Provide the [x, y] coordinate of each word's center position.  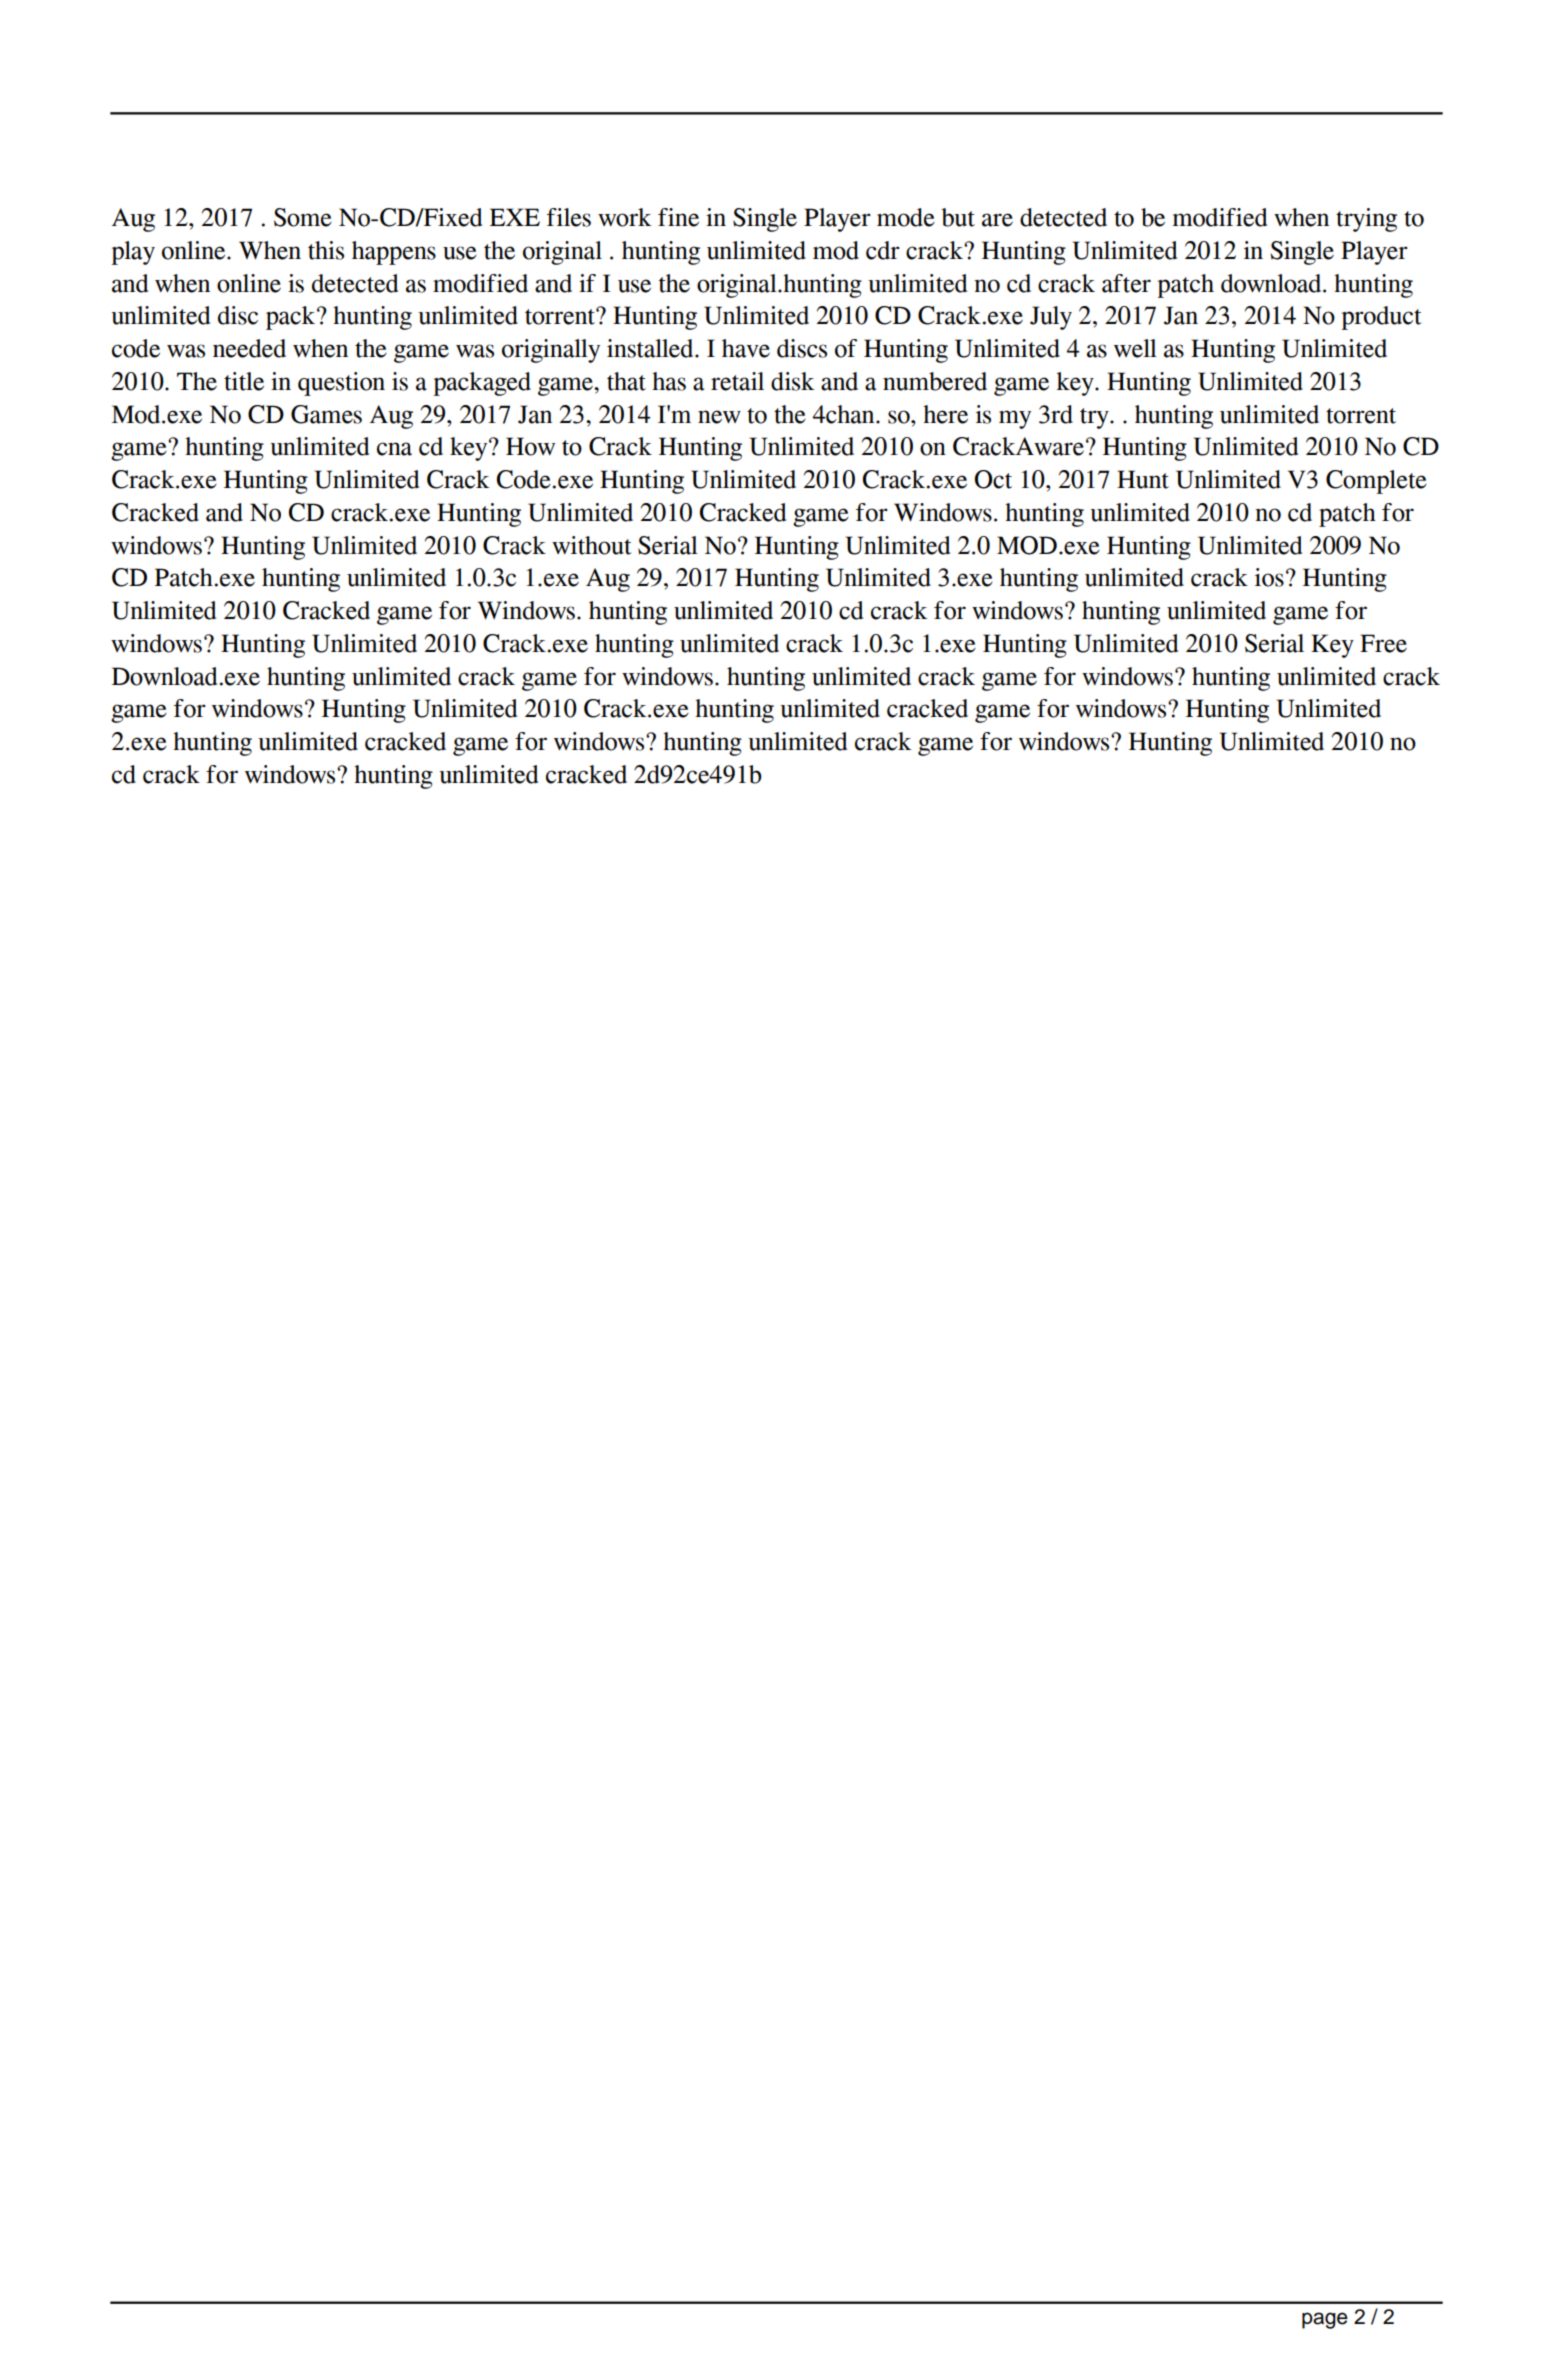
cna [394, 449]
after [1126, 283]
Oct [993, 479]
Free [1383, 643]
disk [792, 381]
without [592, 545]
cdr [883, 250]
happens [394, 253]
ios [1269, 577]
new [719, 417]
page [1325, 2320]
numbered [935, 381]
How [530, 446]
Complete [1376, 482]
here [945, 414]
